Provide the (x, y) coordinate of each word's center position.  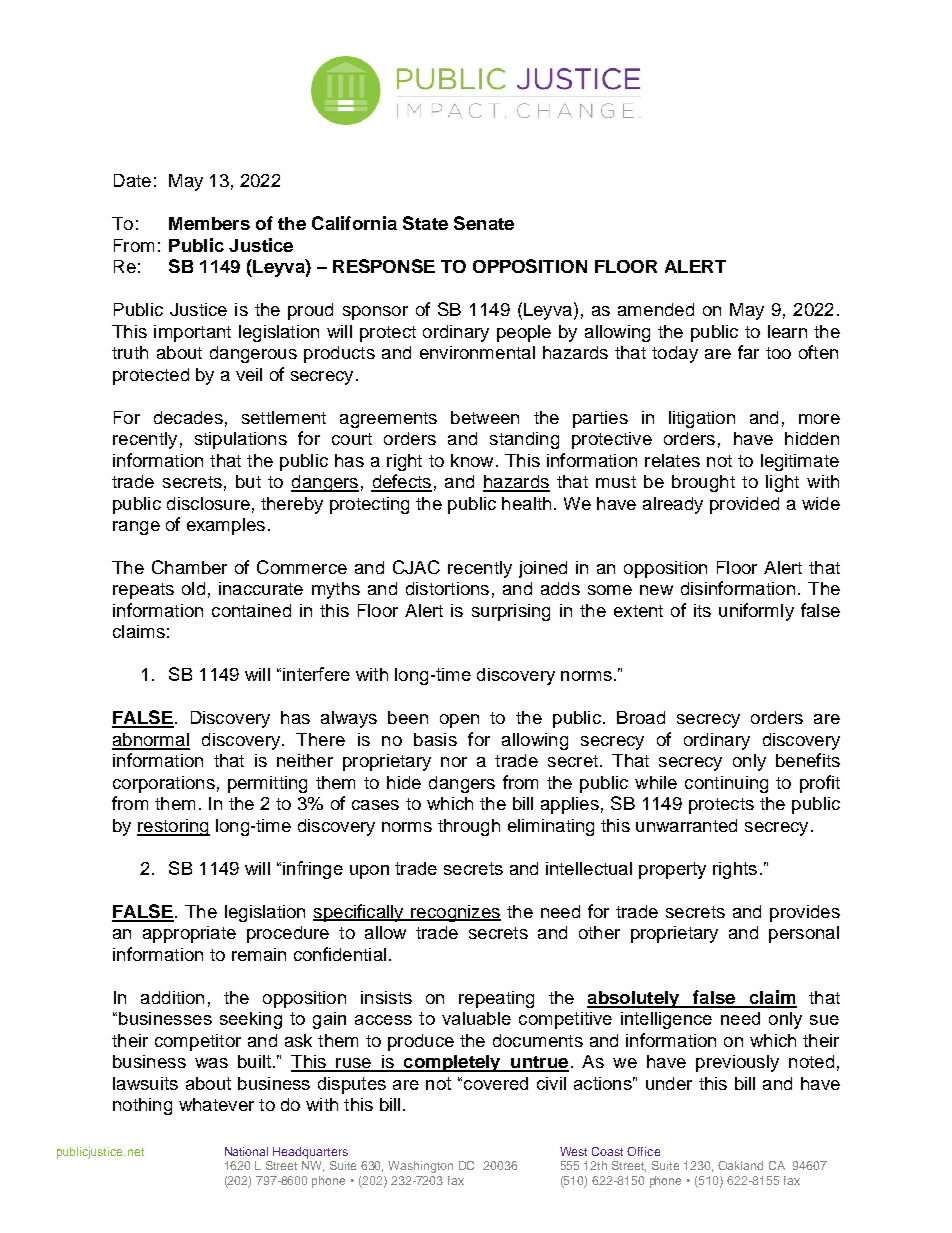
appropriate (189, 934)
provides (805, 913)
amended (656, 309)
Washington (420, 1167)
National (246, 1151)
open (459, 721)
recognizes (455, 913)
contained (251, 610)
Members (209, 223)
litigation (702, 419)
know (472, 460)
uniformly (756, 612)
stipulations (241, 440)
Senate (484, 223)
